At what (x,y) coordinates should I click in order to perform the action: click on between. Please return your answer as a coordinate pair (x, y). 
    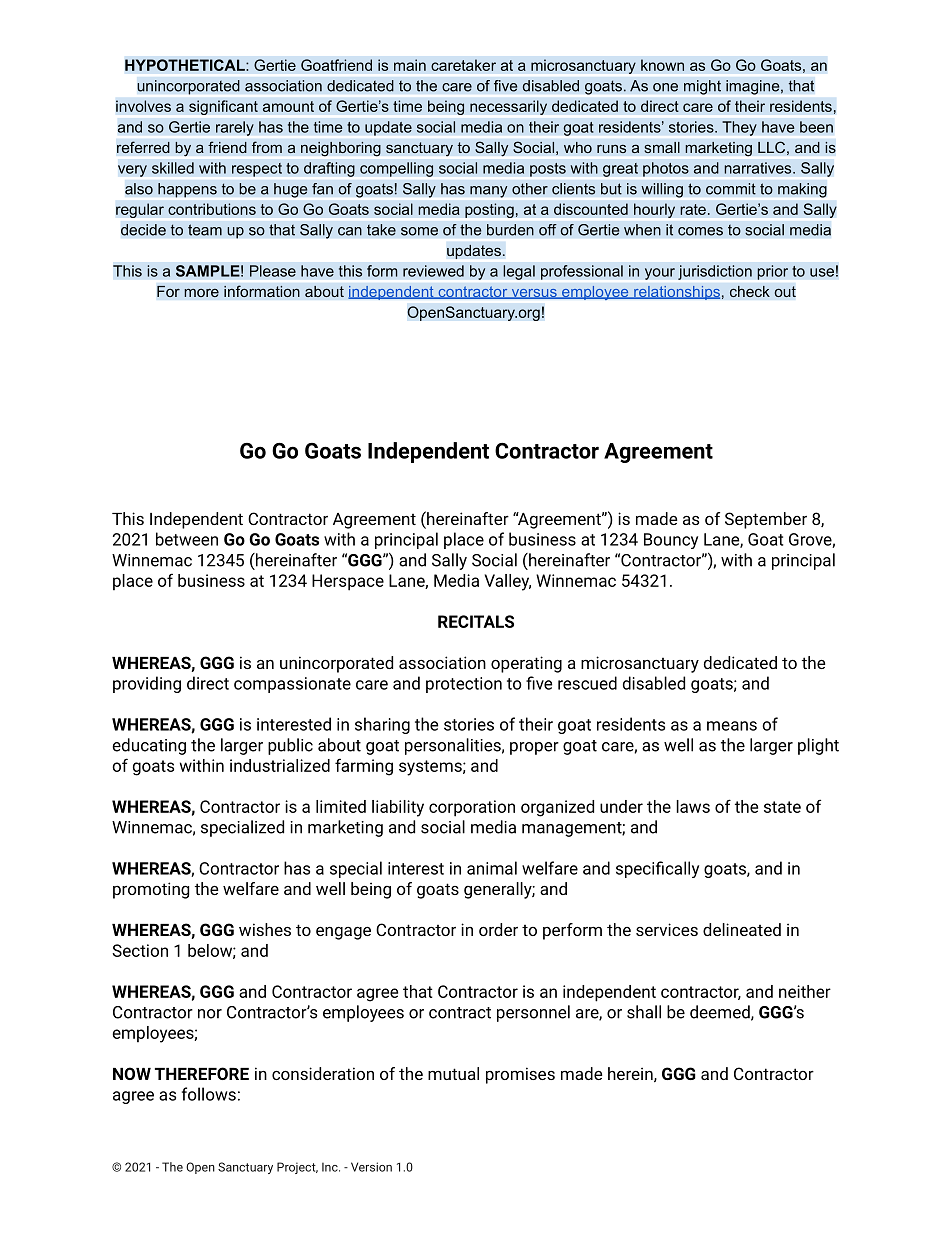
    Looking at the image, I should click on (187, 539).
